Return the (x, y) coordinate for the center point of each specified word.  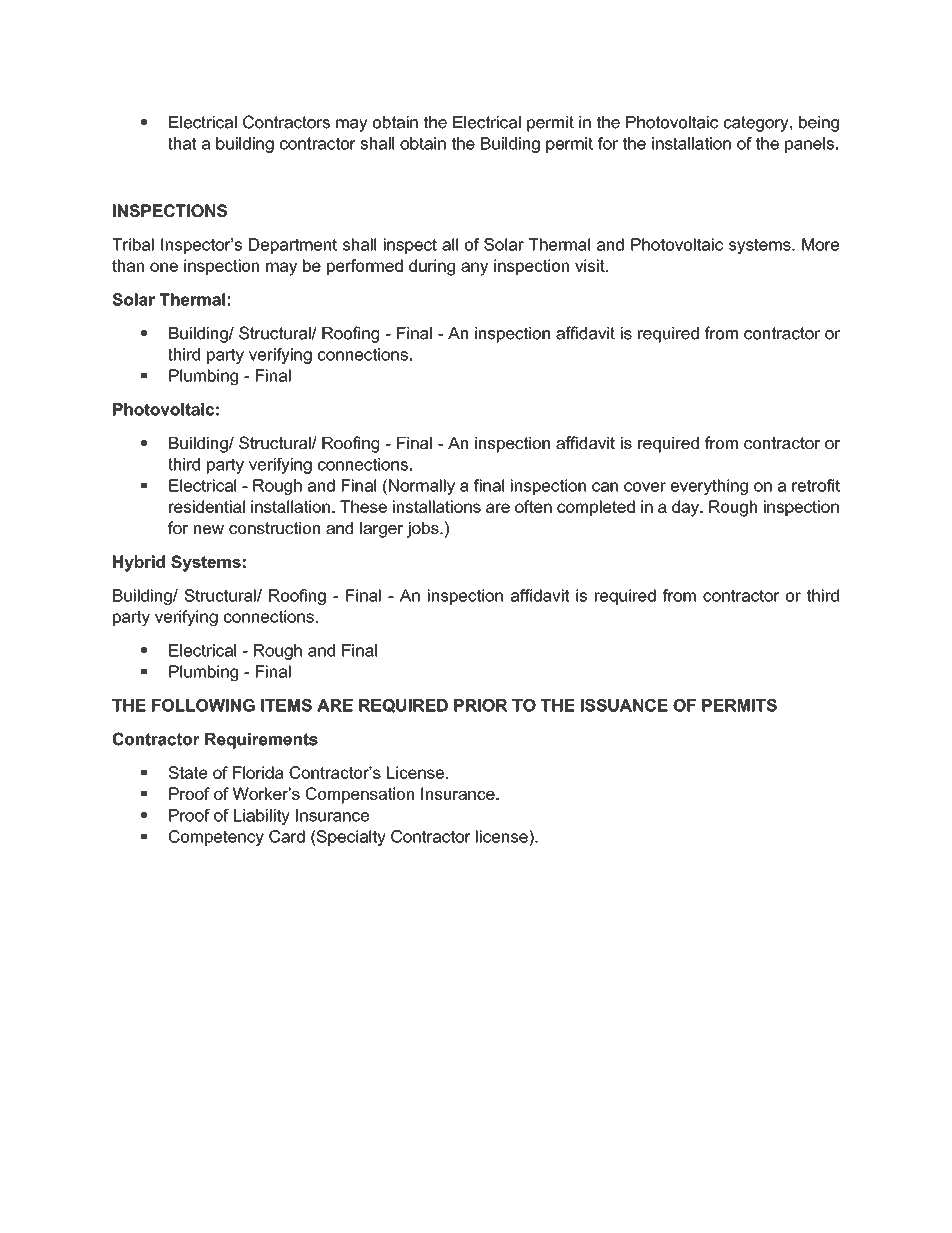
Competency (216, 838)
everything (709, 487)
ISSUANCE (624, 705)
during (432, 267)
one (164, 267)
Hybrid (139, 563)
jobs (424, 530)
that (182, 143)
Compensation (360, 795)
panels (809, 145)
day (686, 508)
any (474, 269)
